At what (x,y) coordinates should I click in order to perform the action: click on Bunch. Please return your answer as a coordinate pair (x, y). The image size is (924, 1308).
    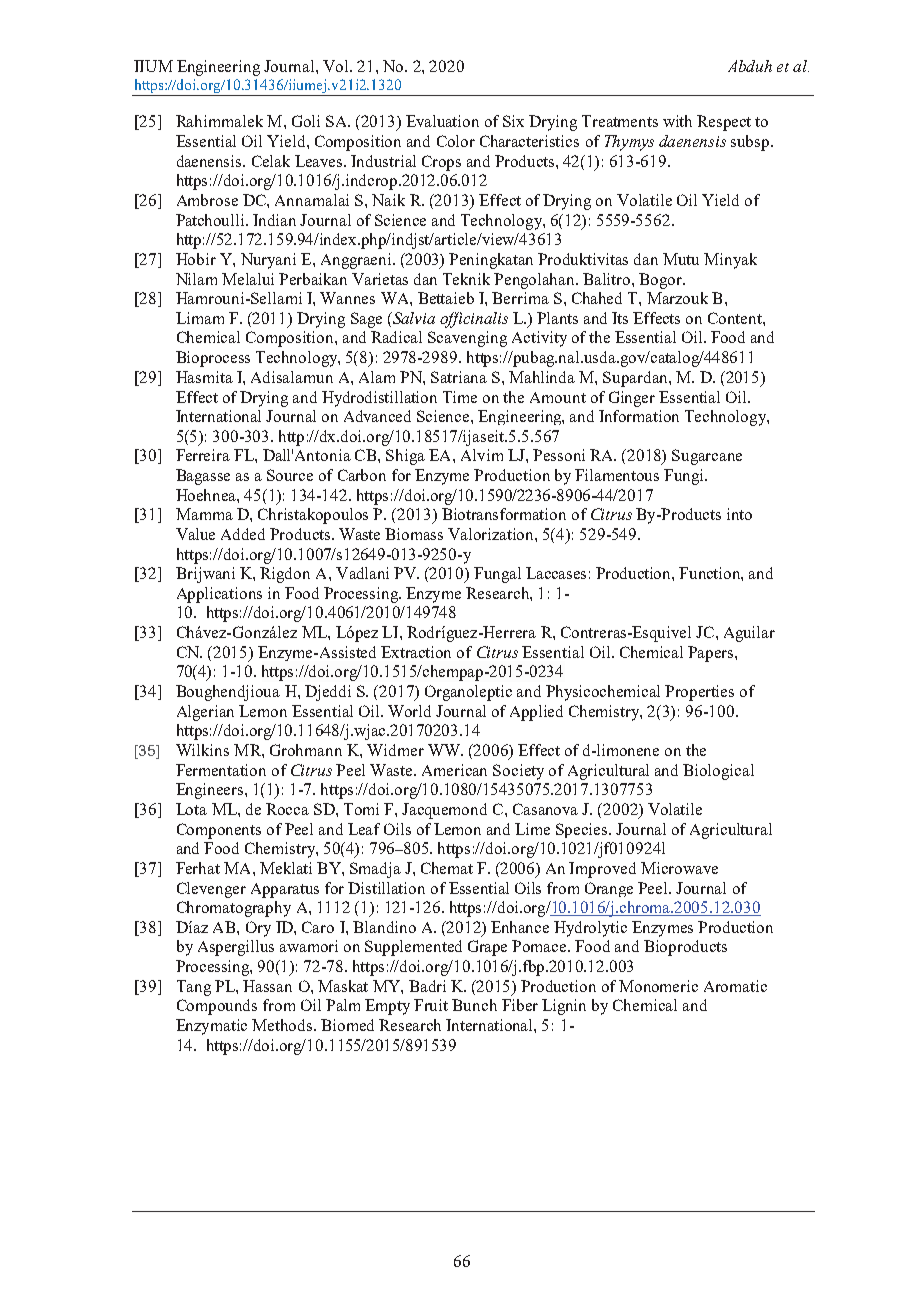
    Looking at the image, I should click on (474, 1005).
